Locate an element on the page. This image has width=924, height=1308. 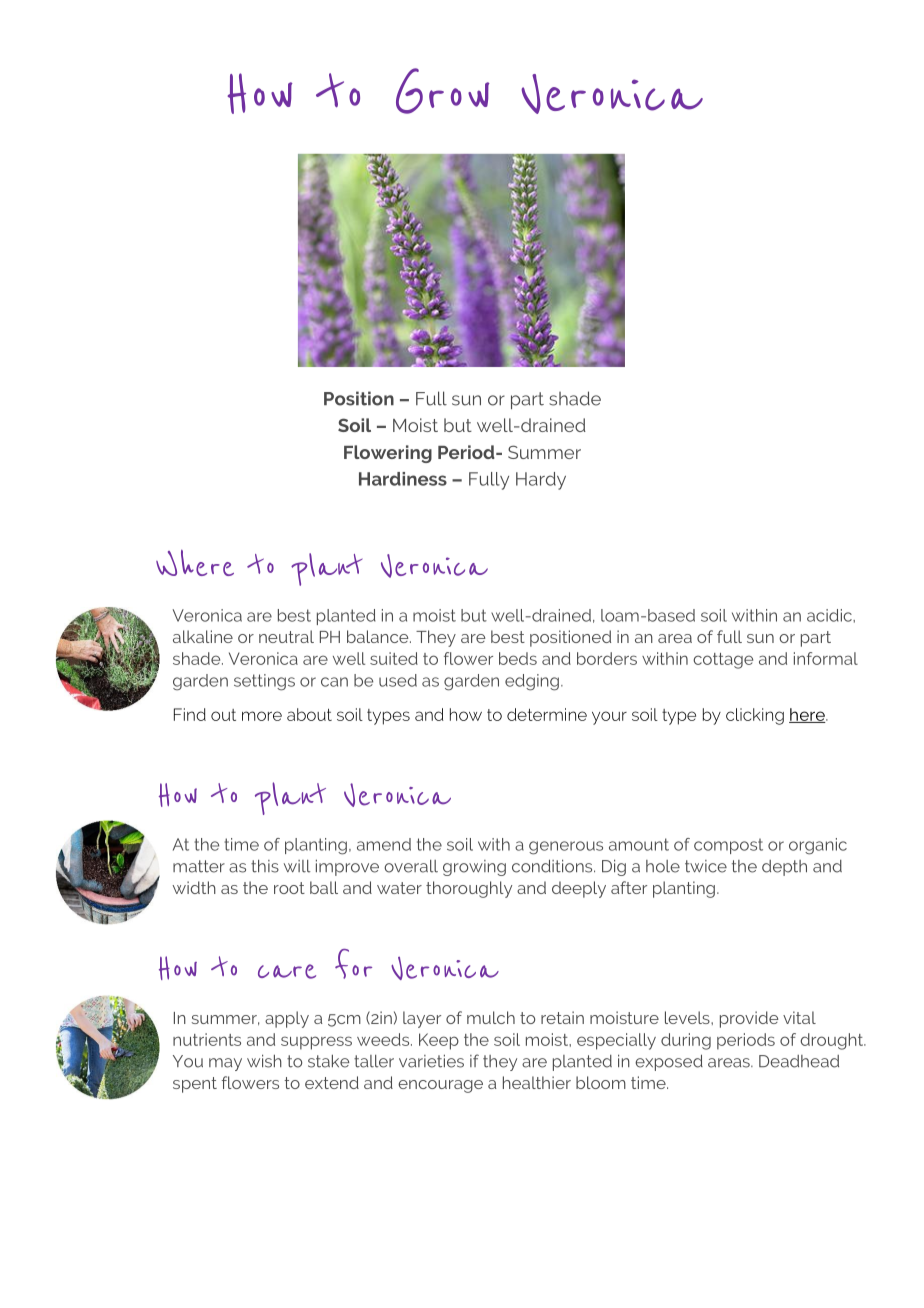
thoroughly is located at coordinates (469, 889).
